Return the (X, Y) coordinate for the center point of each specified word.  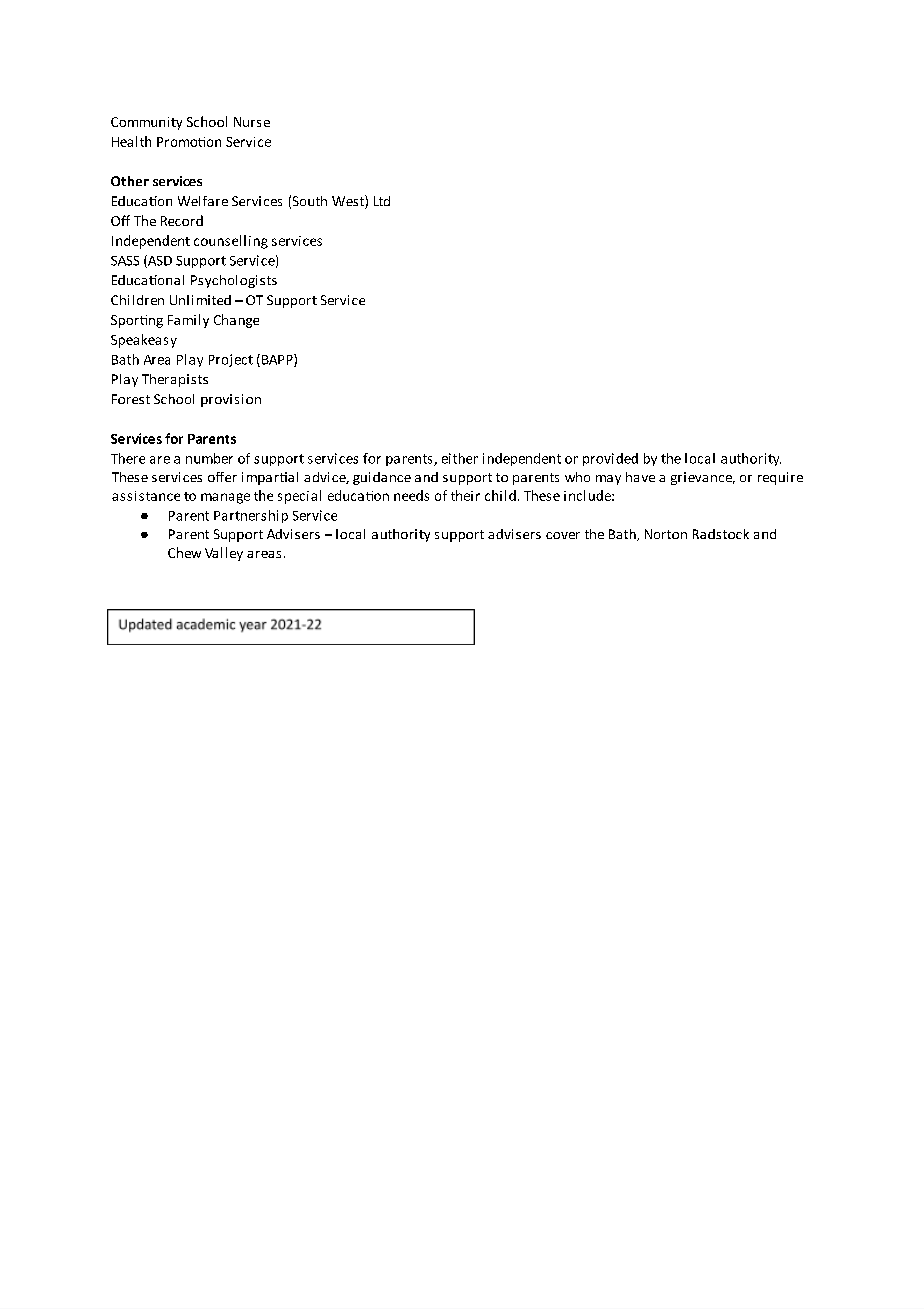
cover (563, 535)
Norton (666, 534)
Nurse (252, 122)
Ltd (382, 201)
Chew (184, 552)
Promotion (189, 142)
